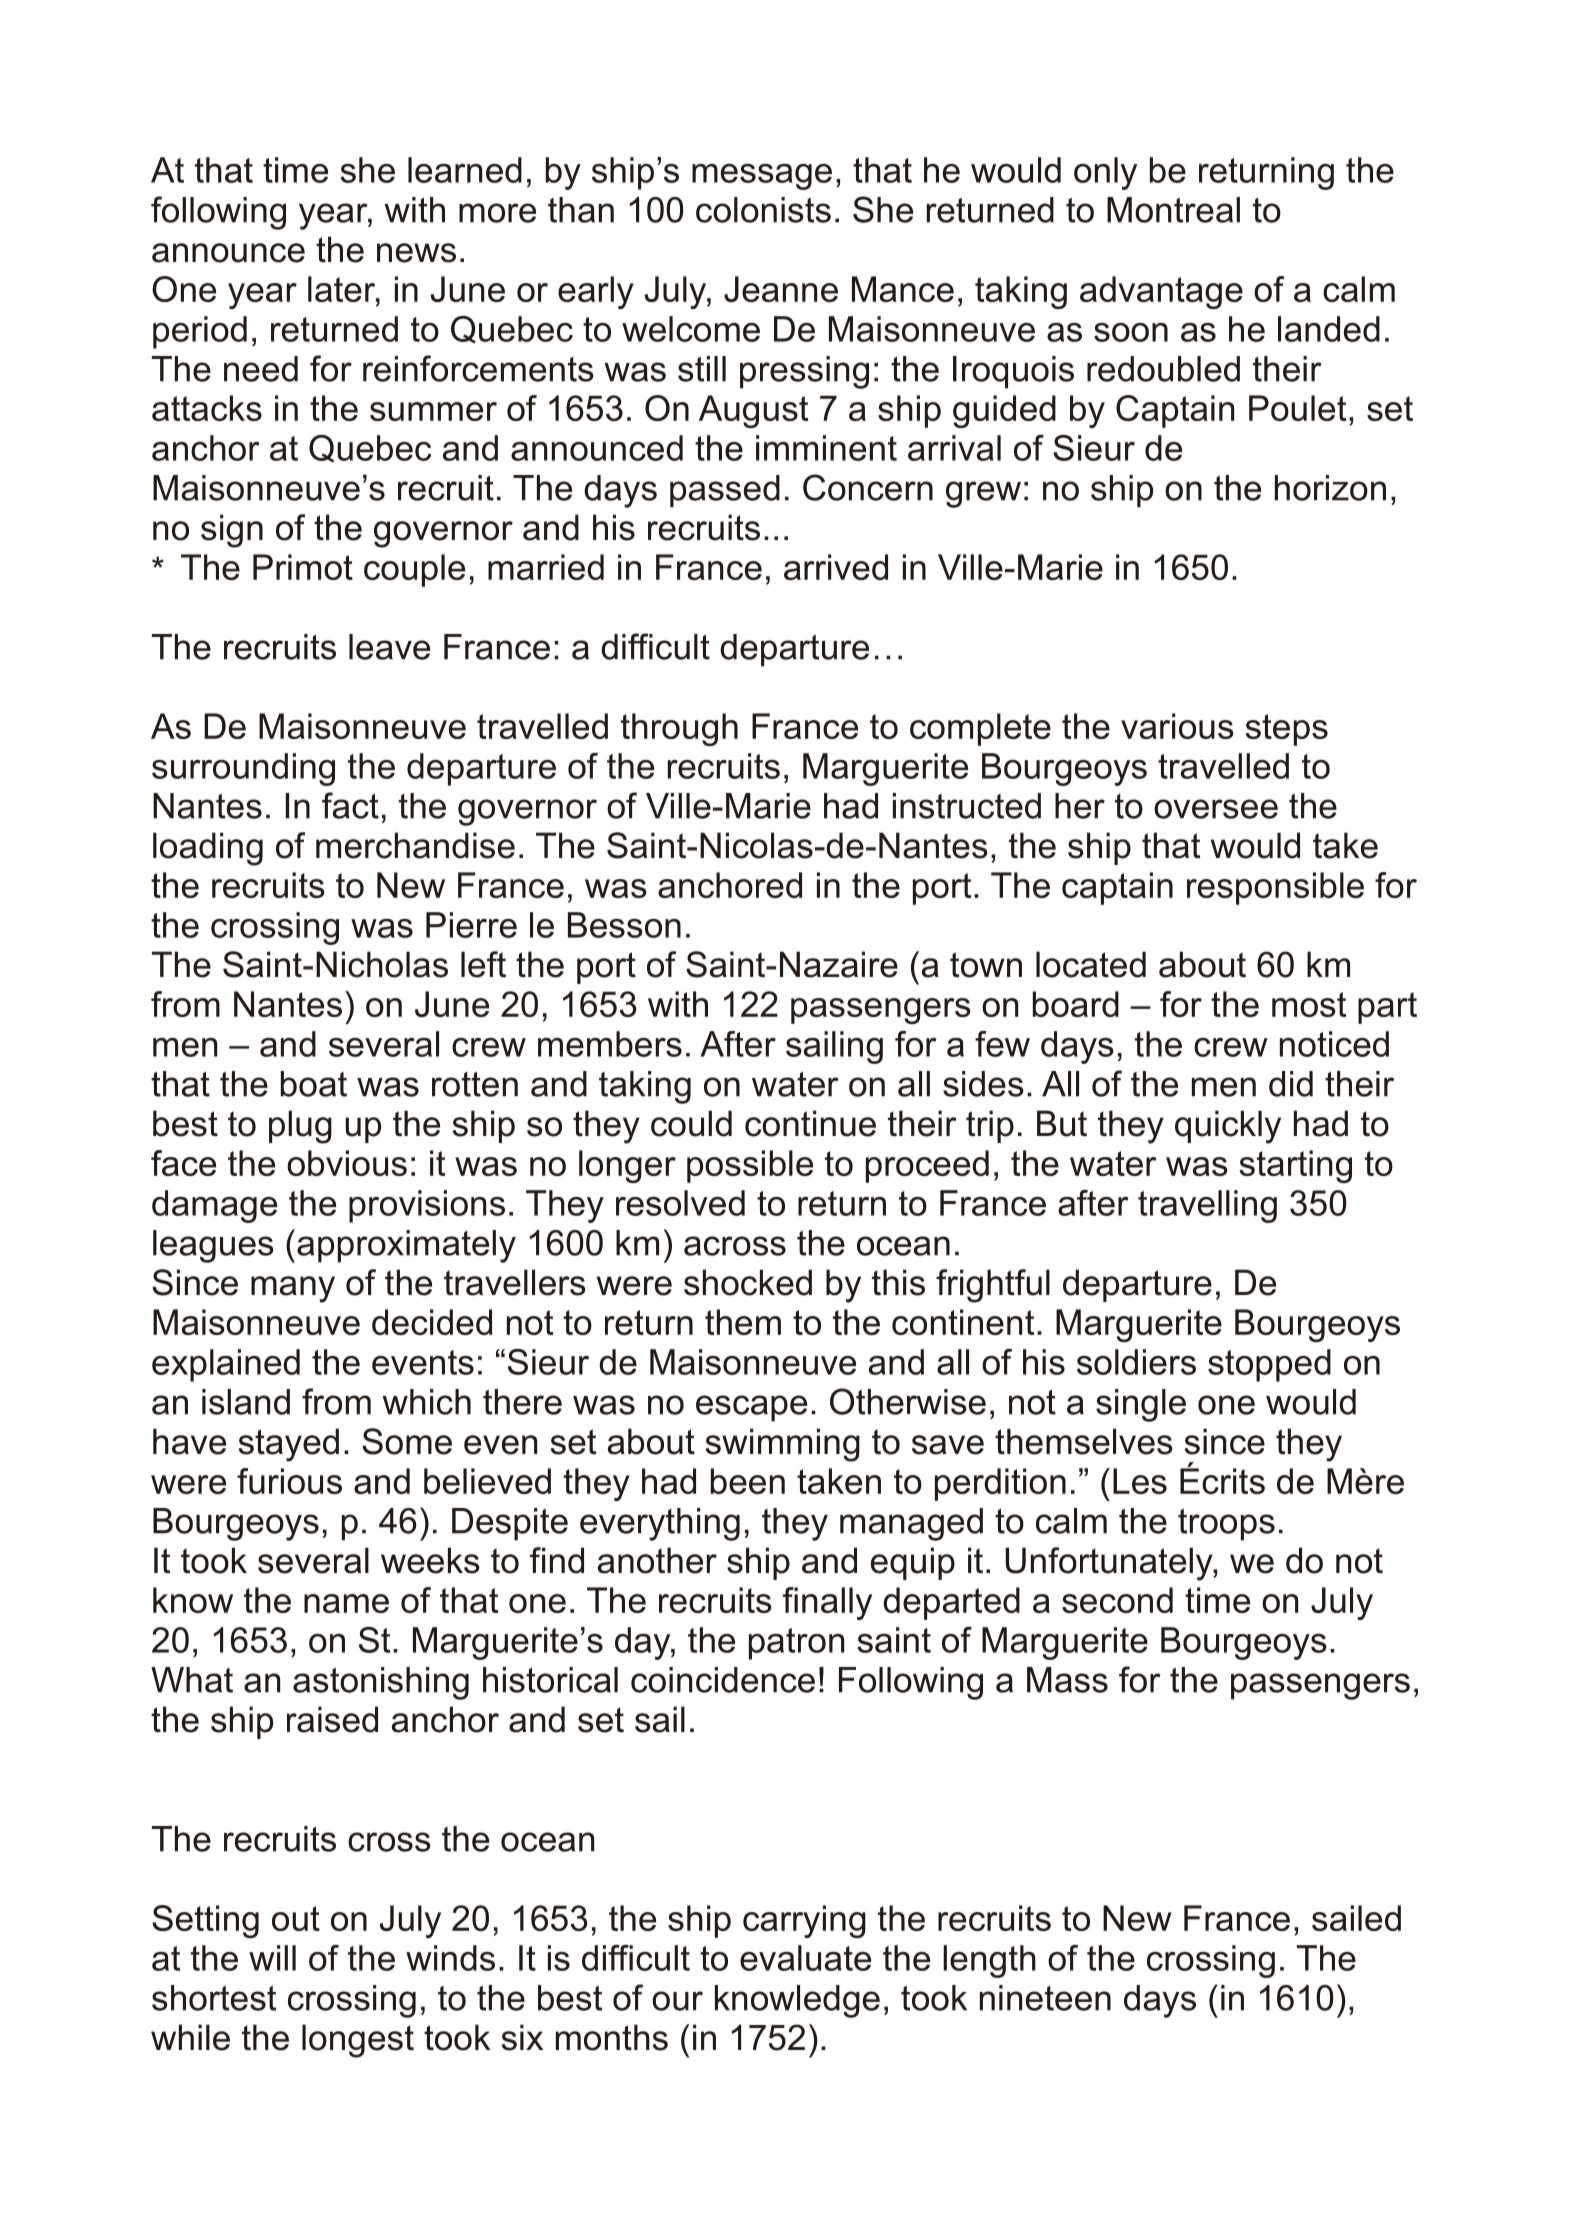 Image resolution: width=1577 pixels, height=2230 pixels. Describe the element at coordinates (1228, 1127) in the image. I see `quickly` at that location.
